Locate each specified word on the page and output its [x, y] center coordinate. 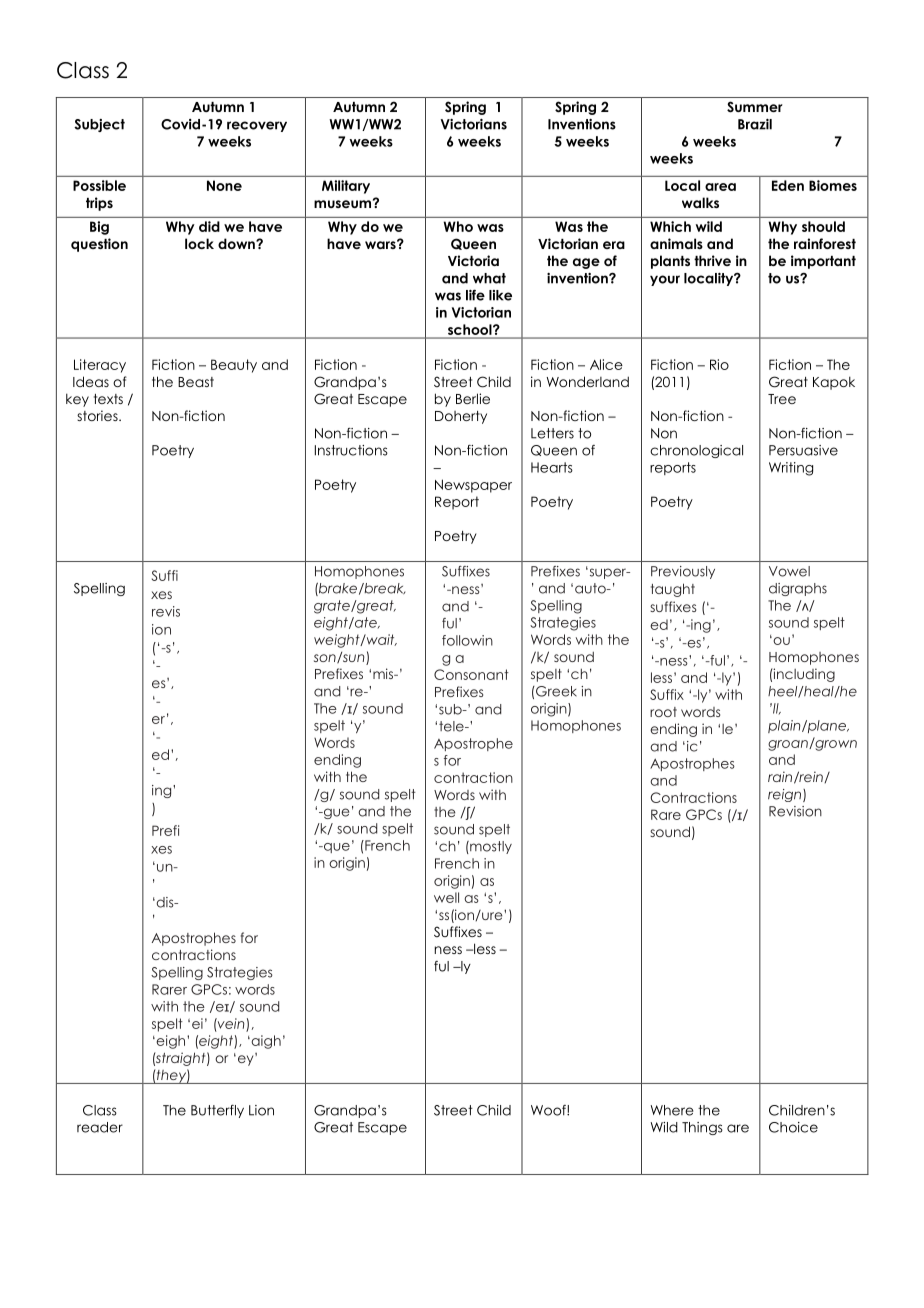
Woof [549, 1110]
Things [702, 1128]
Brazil [755, 124]
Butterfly [217, 1111]
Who [458, 226]
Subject [99, 125]
